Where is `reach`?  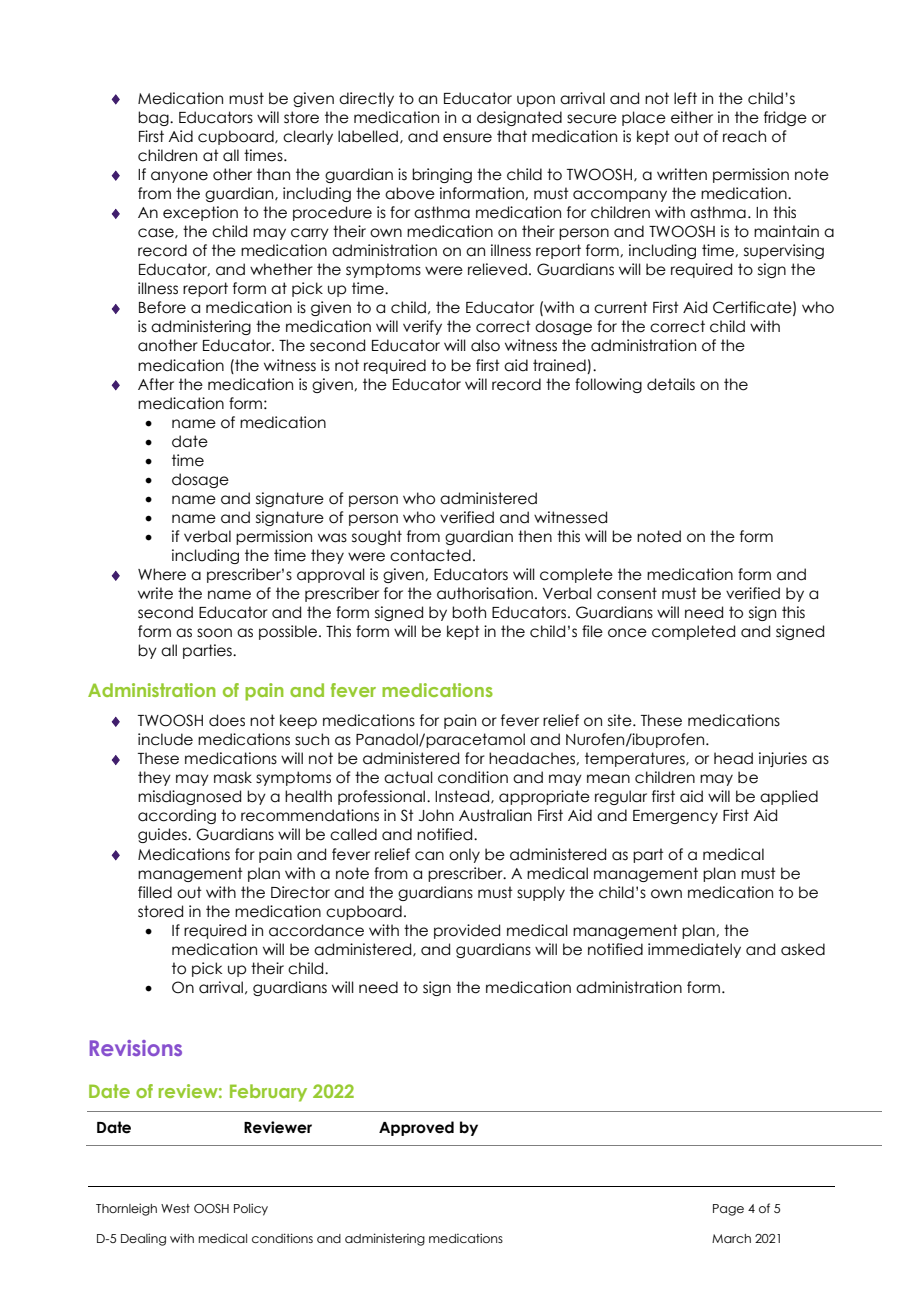
reach is located at coordinates (744, 136).
